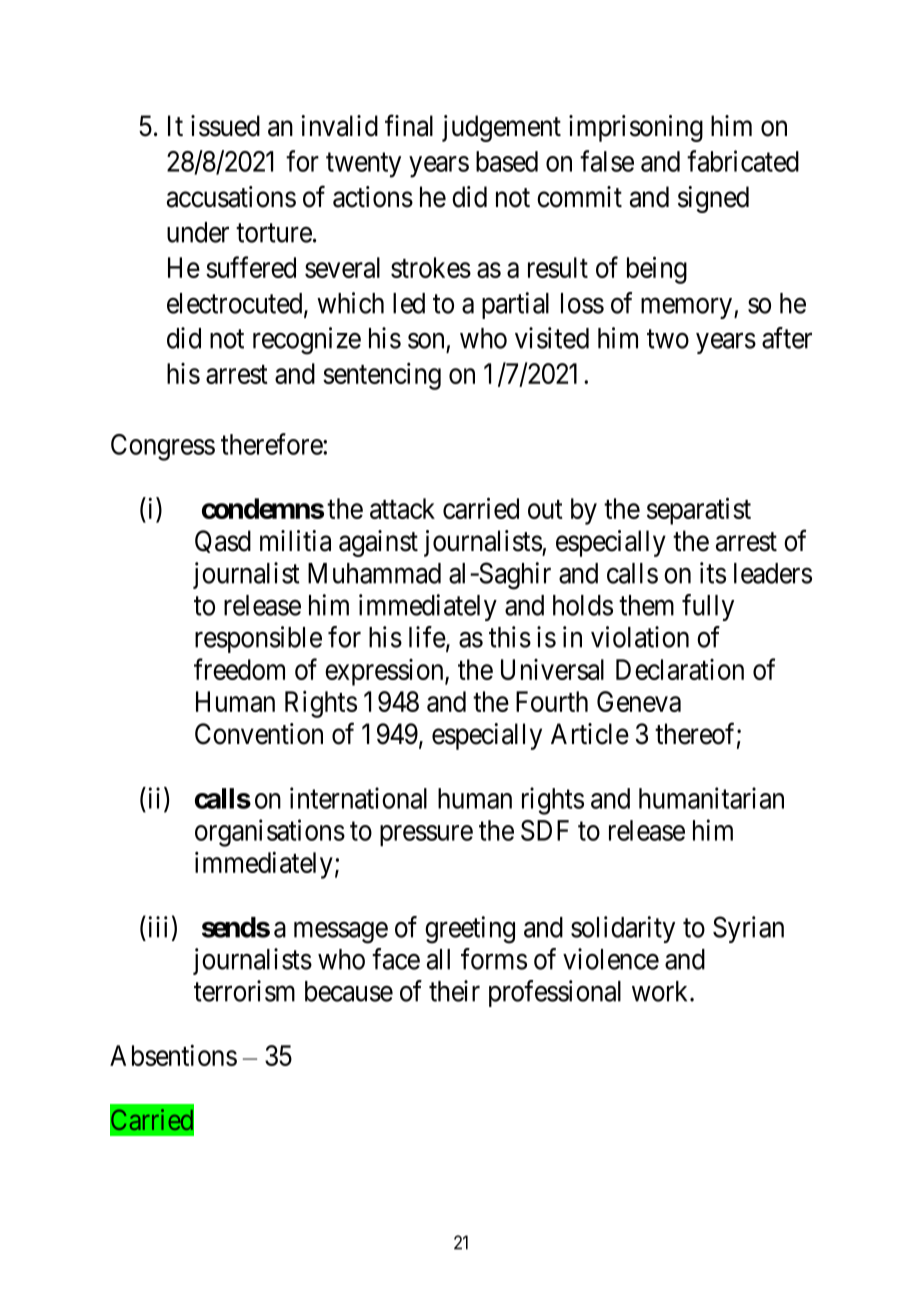 Image resolution: width=924 pixels, height=1308 pixels. What do you see at coordinates (382, 376) in the screenshot?
I see `sentencing` at bounding box center [382, 376].
